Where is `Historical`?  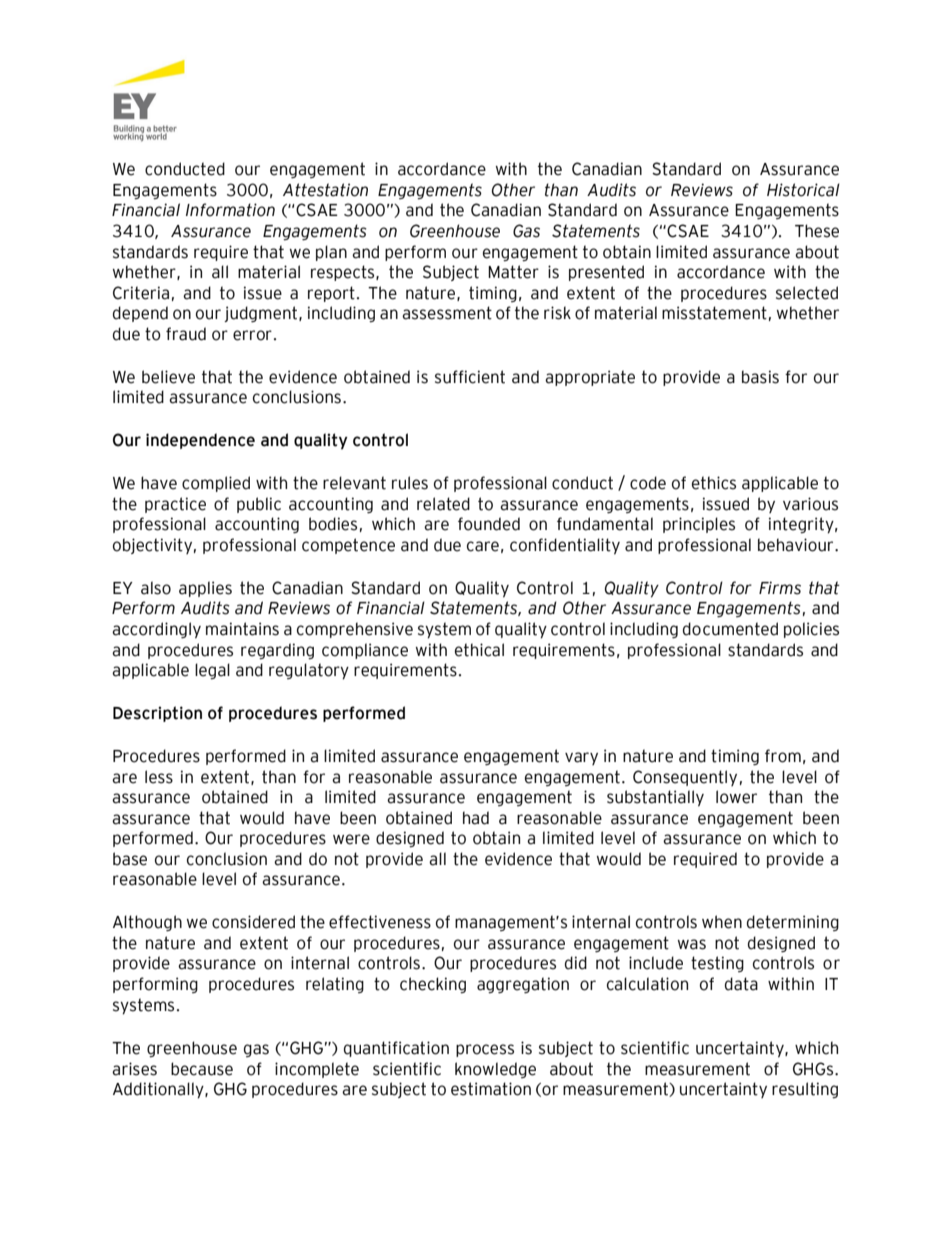 Historical is located at coordinates (803, 190).
